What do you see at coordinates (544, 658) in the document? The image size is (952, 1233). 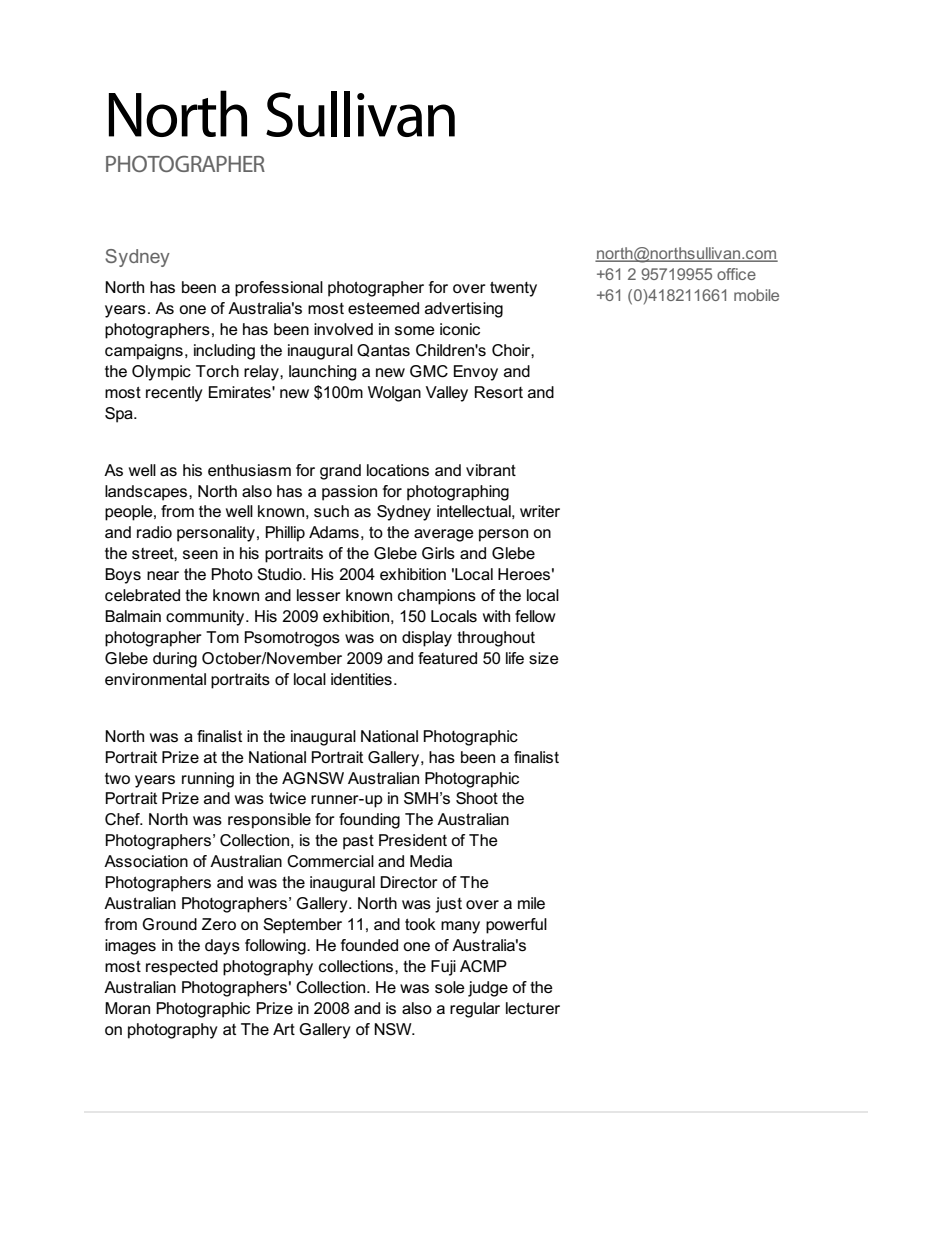 I see `size` at bounding box center [544, 658].
